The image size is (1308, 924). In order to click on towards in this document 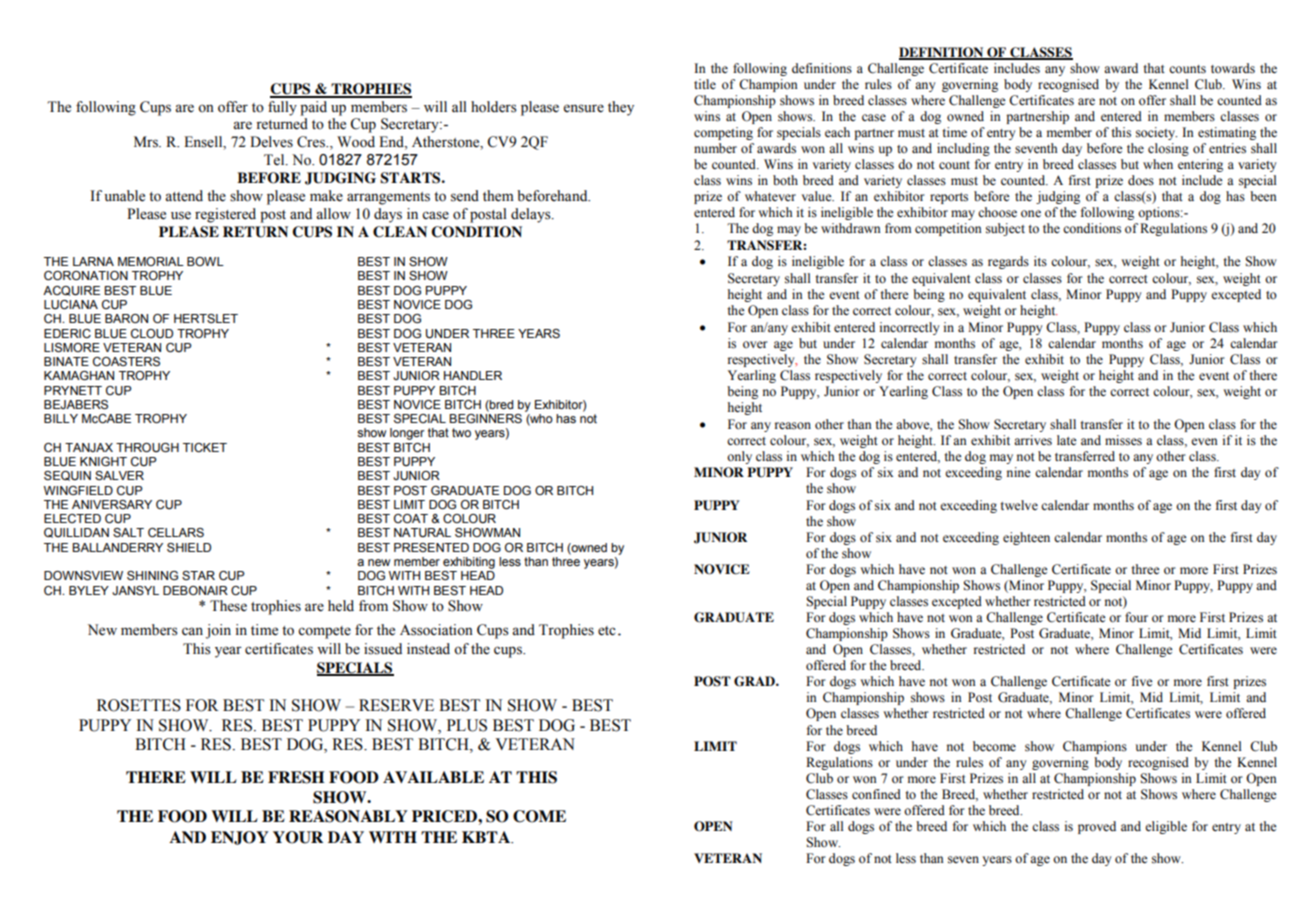, I will do `click(1233, 68)`.
